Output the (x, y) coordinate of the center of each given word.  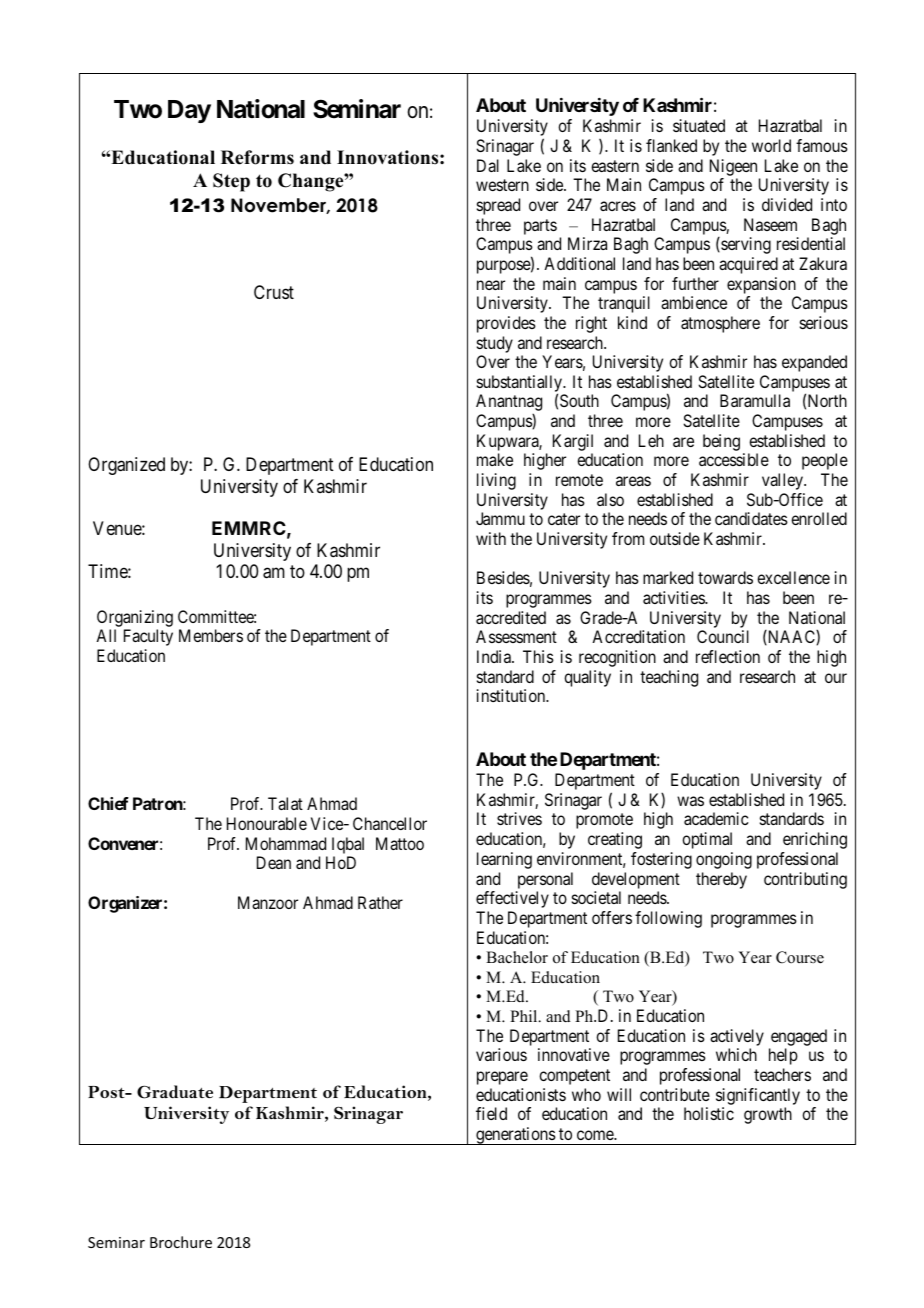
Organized (126, 466)
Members (211, 635)
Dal (488, 165)
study (495, 344)
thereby (721, 880)
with (491, 538)
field (491, 1113)
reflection (728, 656)
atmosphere (720, 324)
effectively (512, 899)
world (771, 145)
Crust (274, 292)
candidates (751, 518)
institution (512, 695)
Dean (274, 862)
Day (189, 111)
